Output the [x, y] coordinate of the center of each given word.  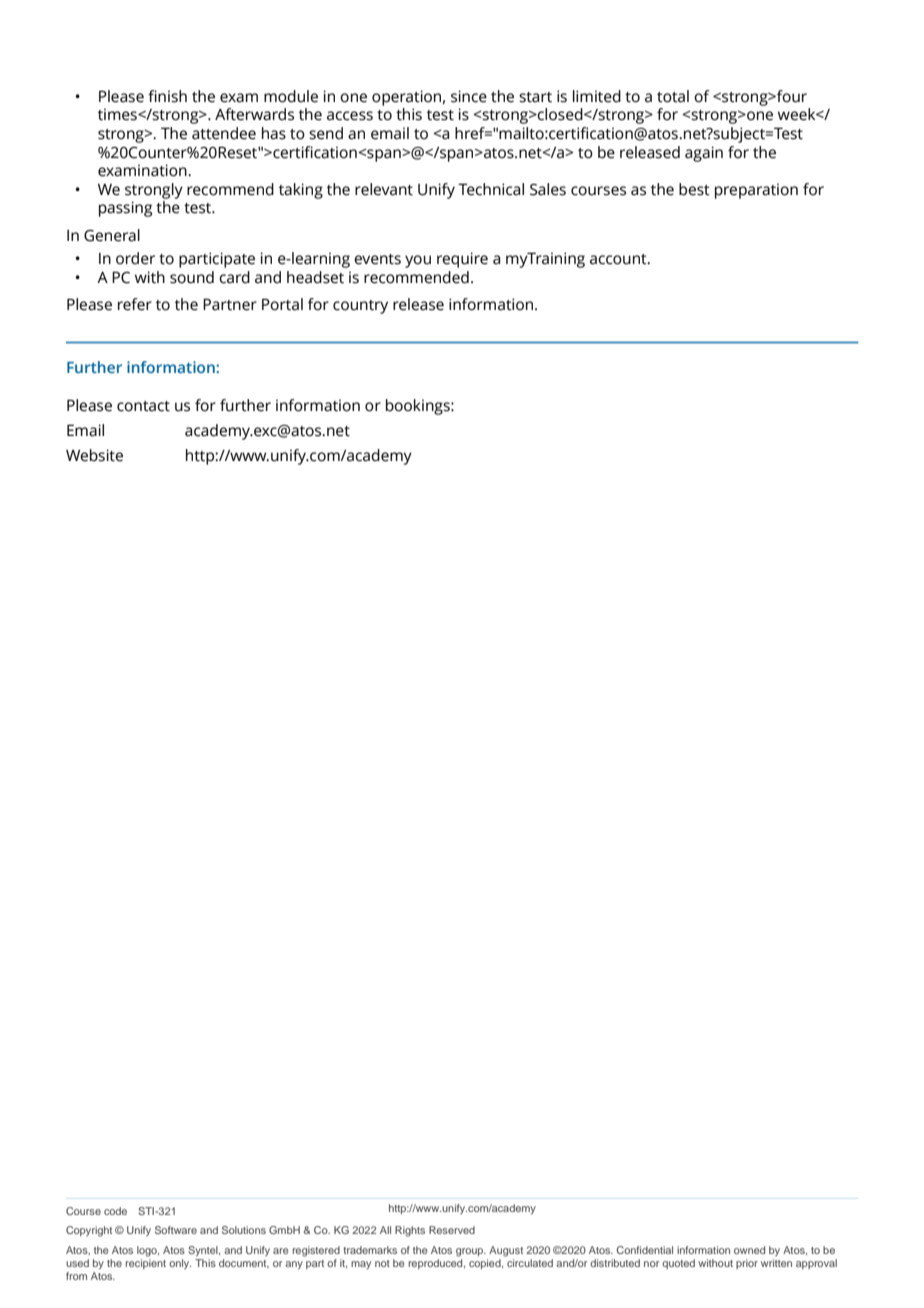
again [704, 154]
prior [747, 1264]
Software [176, 1230]
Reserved [452, 1230]
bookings [419, 407]
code [115, 1211]
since [469, 96]
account [619, 259]
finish [167, 96]
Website [94, 455]
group [471, 1252]
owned [749, 1250]
